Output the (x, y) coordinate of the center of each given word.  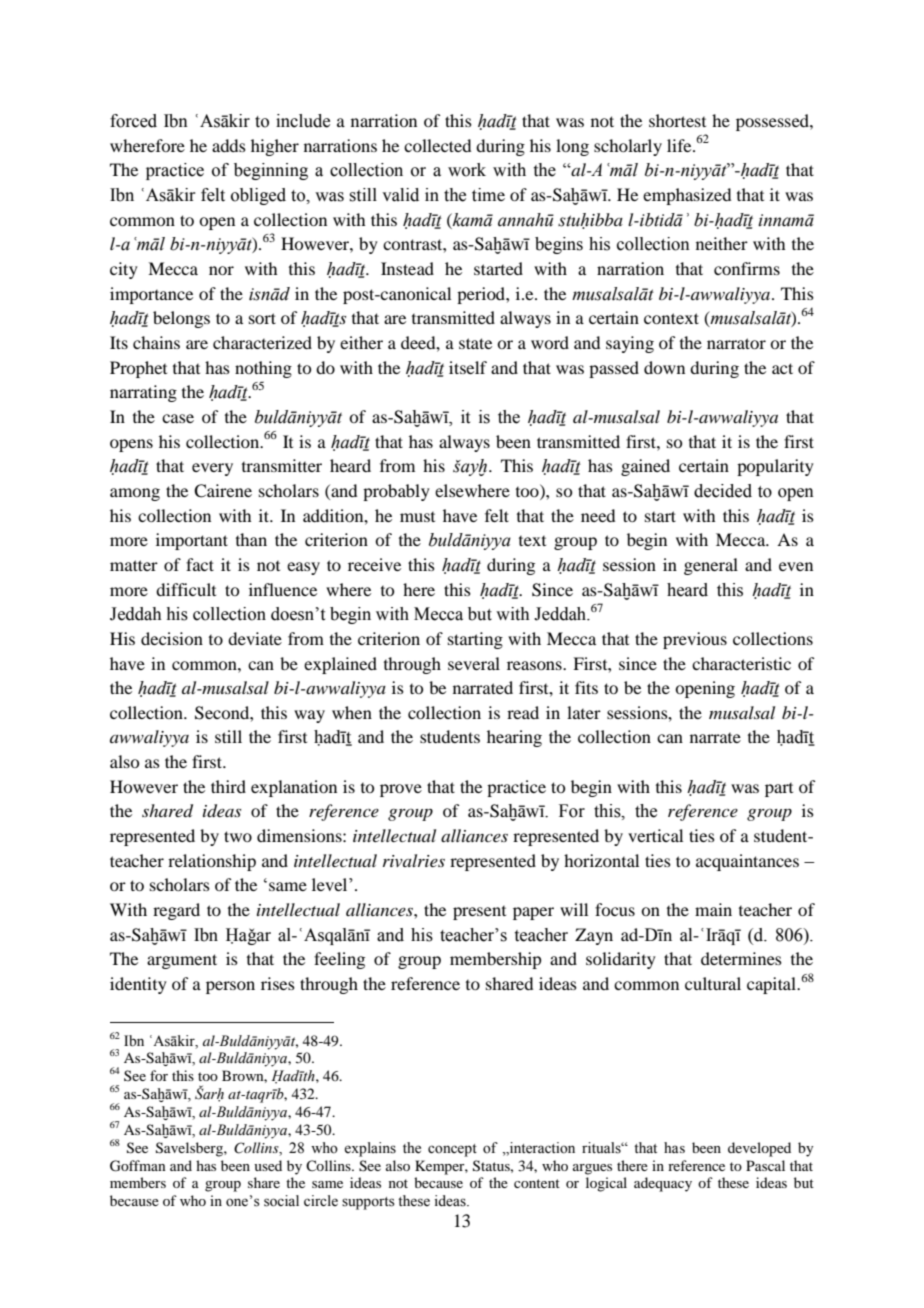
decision (172, 638)
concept (452, 1150)
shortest (677, 120)
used (268, 1165)
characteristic (741, 663)
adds (229, 145)
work (467, 170)
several (474, 663)
